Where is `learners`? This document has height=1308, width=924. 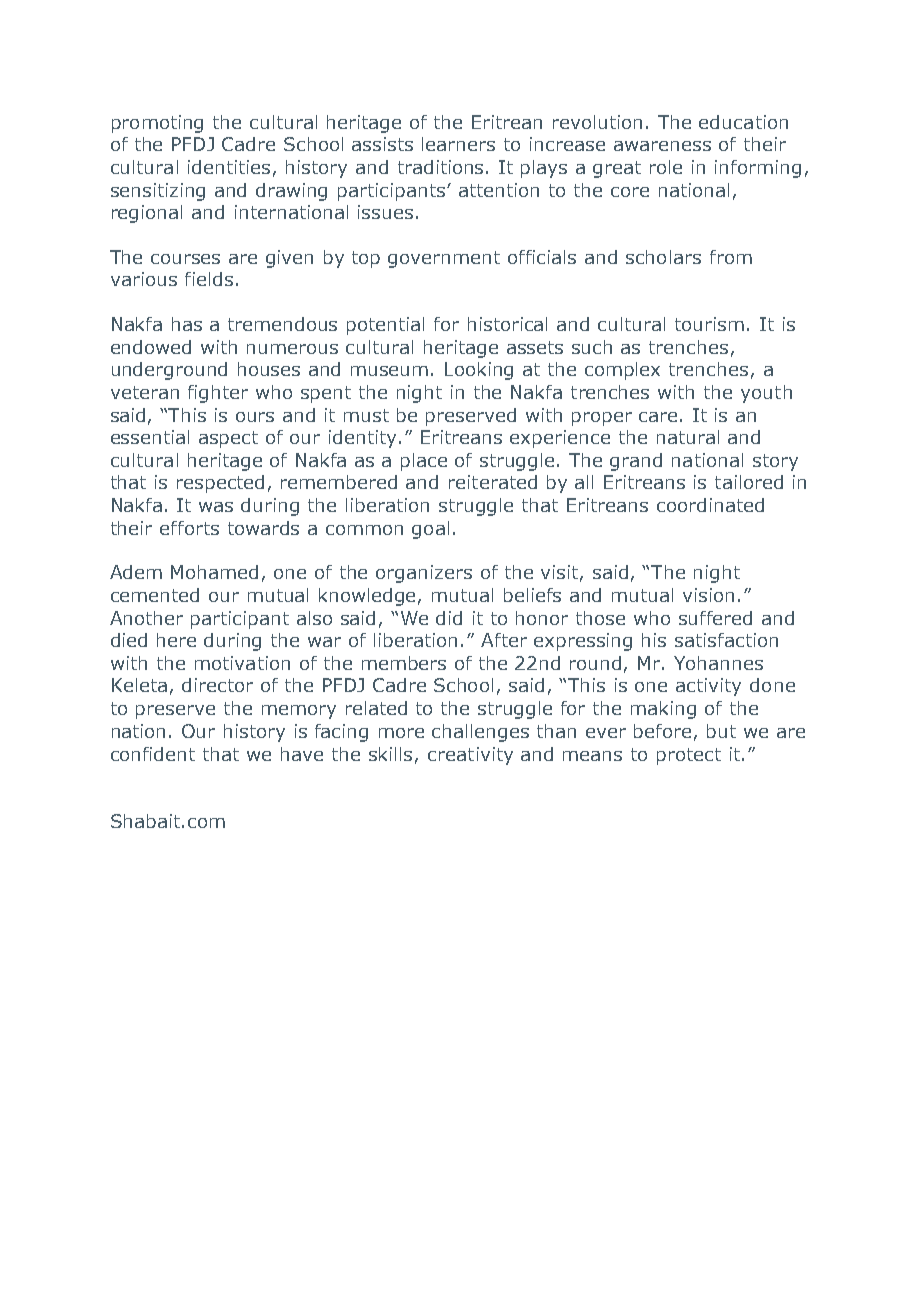
learners is located at coordinates (458, 144).
